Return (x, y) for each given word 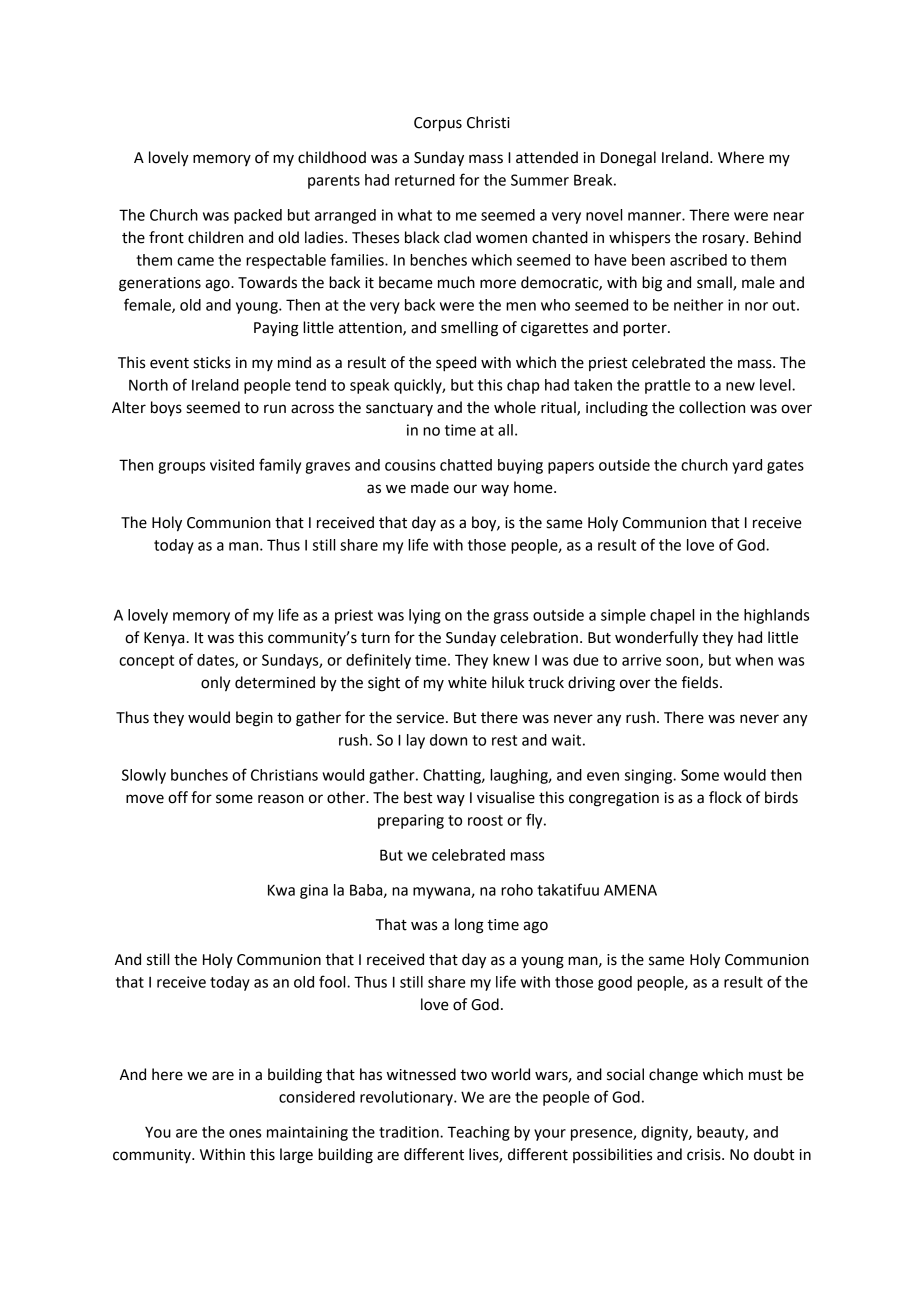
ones (245, 1133)
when (754, 660)
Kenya (164, 639)
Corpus (438, 124)
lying (425, 616)
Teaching (478, 1133)
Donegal (628, 159)
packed (258, 216)
